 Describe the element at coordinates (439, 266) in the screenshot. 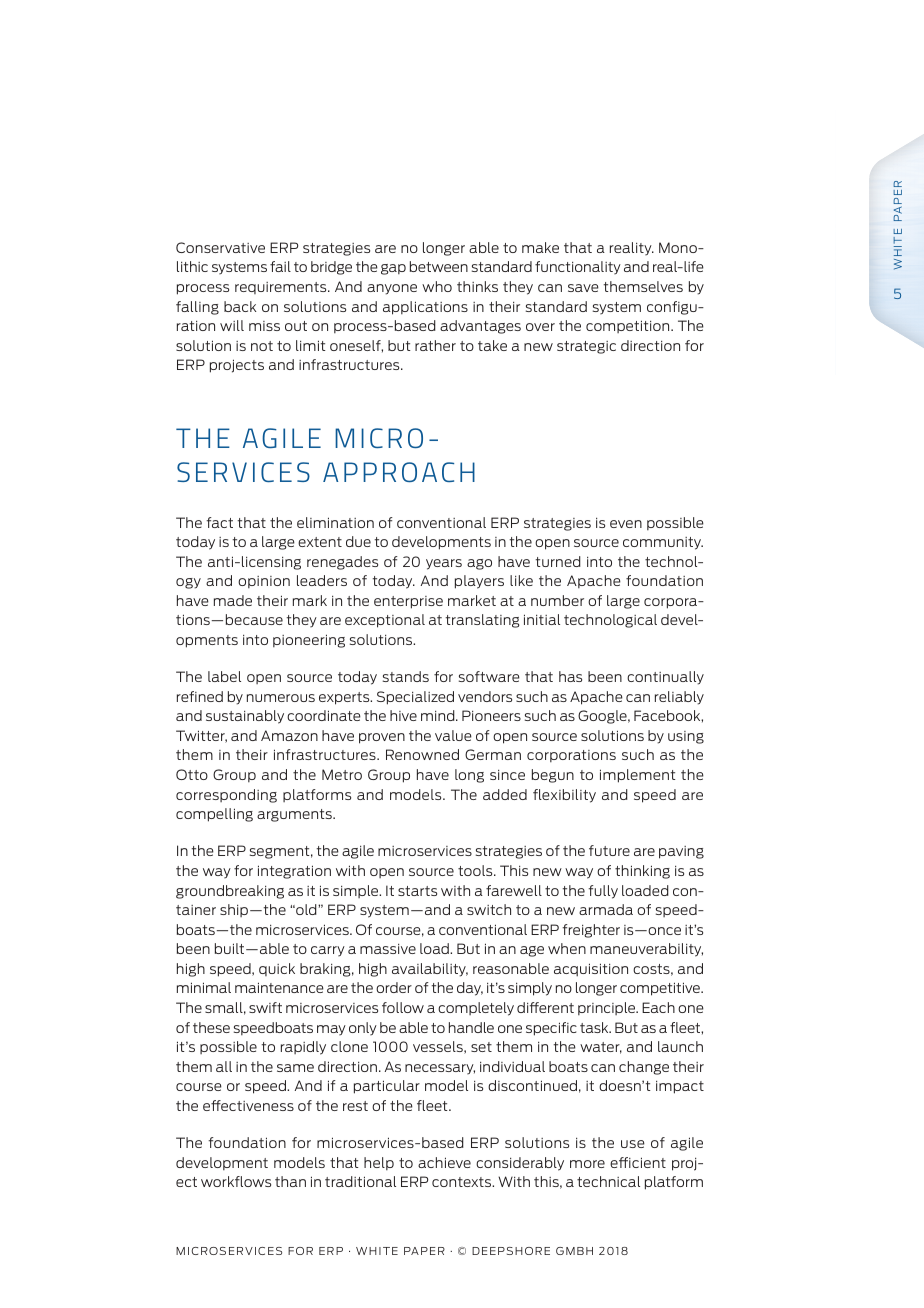

I see `between` at that location.
